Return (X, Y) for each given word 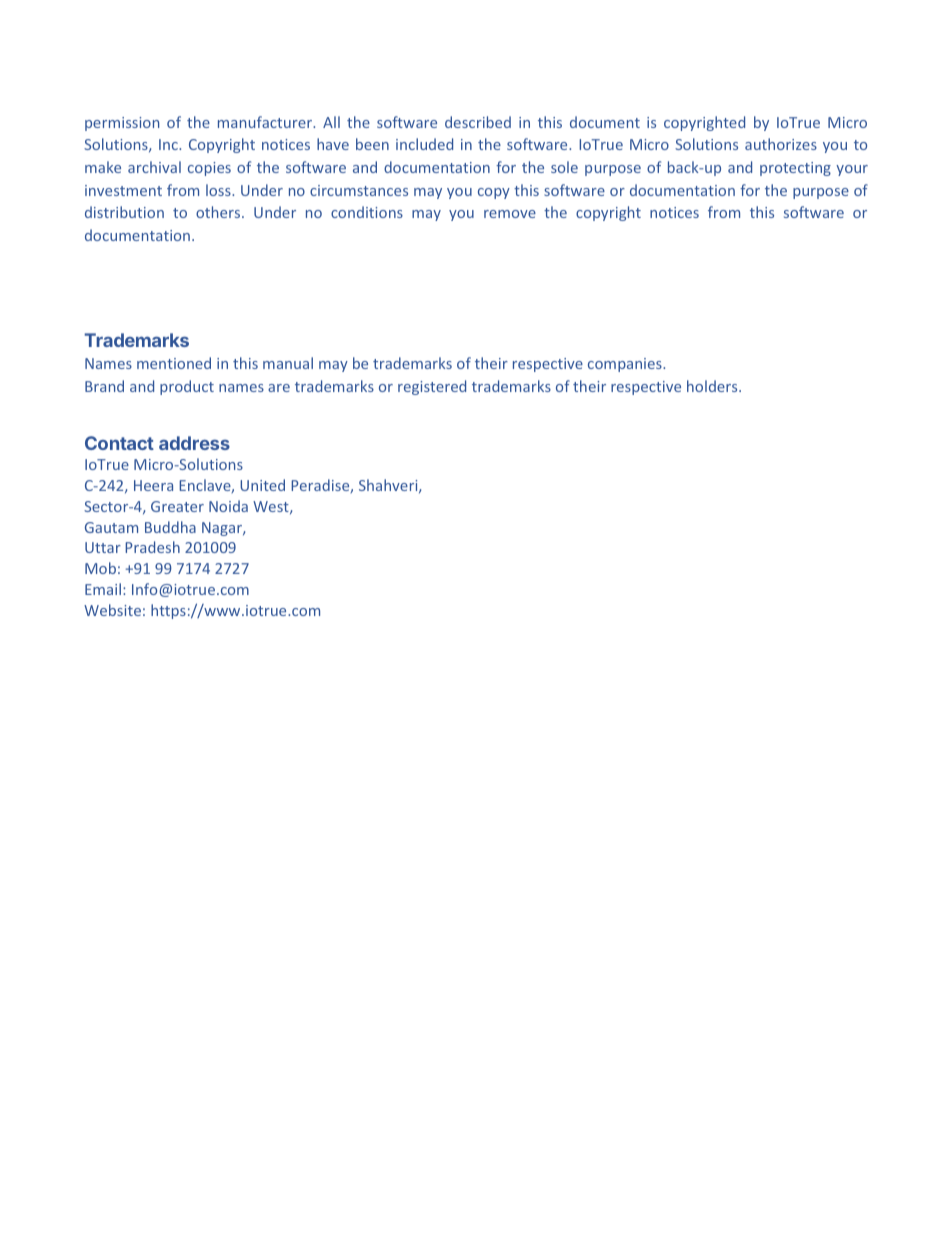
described (478, 122)
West (272, 507)
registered (432, 387)
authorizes (781, 144)
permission (122, 124)
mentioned (174, 363)
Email (103, 589)
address (194, 443)
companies (626, 365)
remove (510, 214)
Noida (228, 506)
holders (713, 386)
